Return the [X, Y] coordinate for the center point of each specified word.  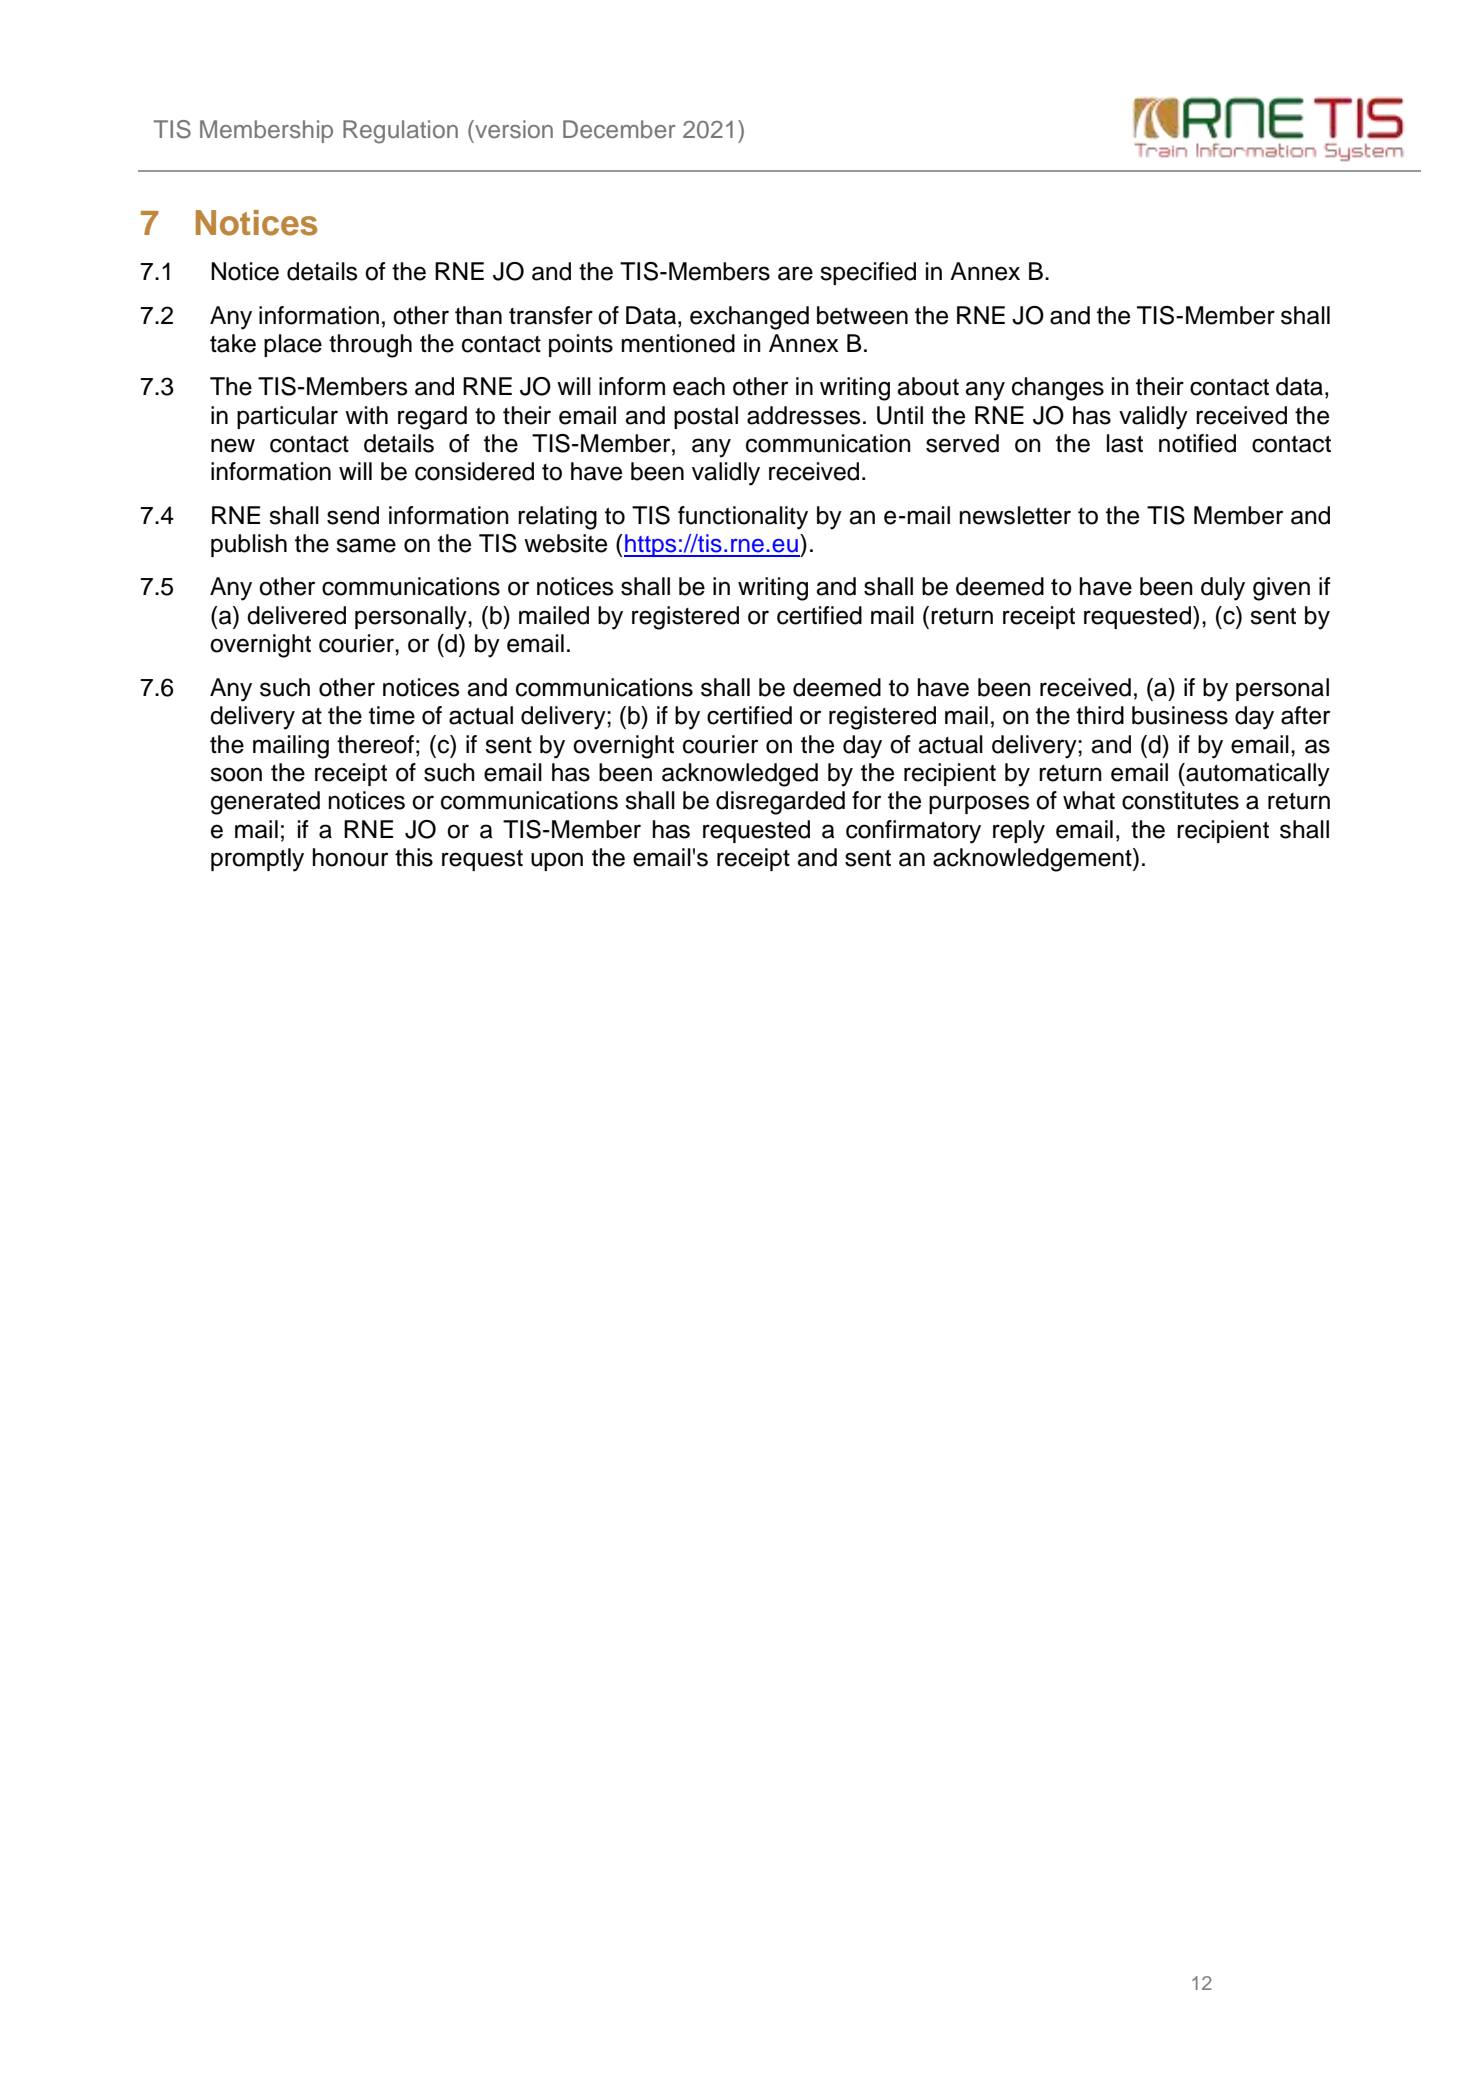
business [1180, 715]
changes [1058, 389]
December [619, 129]
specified [868, 273]
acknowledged [740, 775]
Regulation [400, 132]
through [370, 346]
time [392, 715]
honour [350, 857]
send [353, 515]
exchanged [749, 318]
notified [1197, 443]
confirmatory [913, 832]
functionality [743, 518]
